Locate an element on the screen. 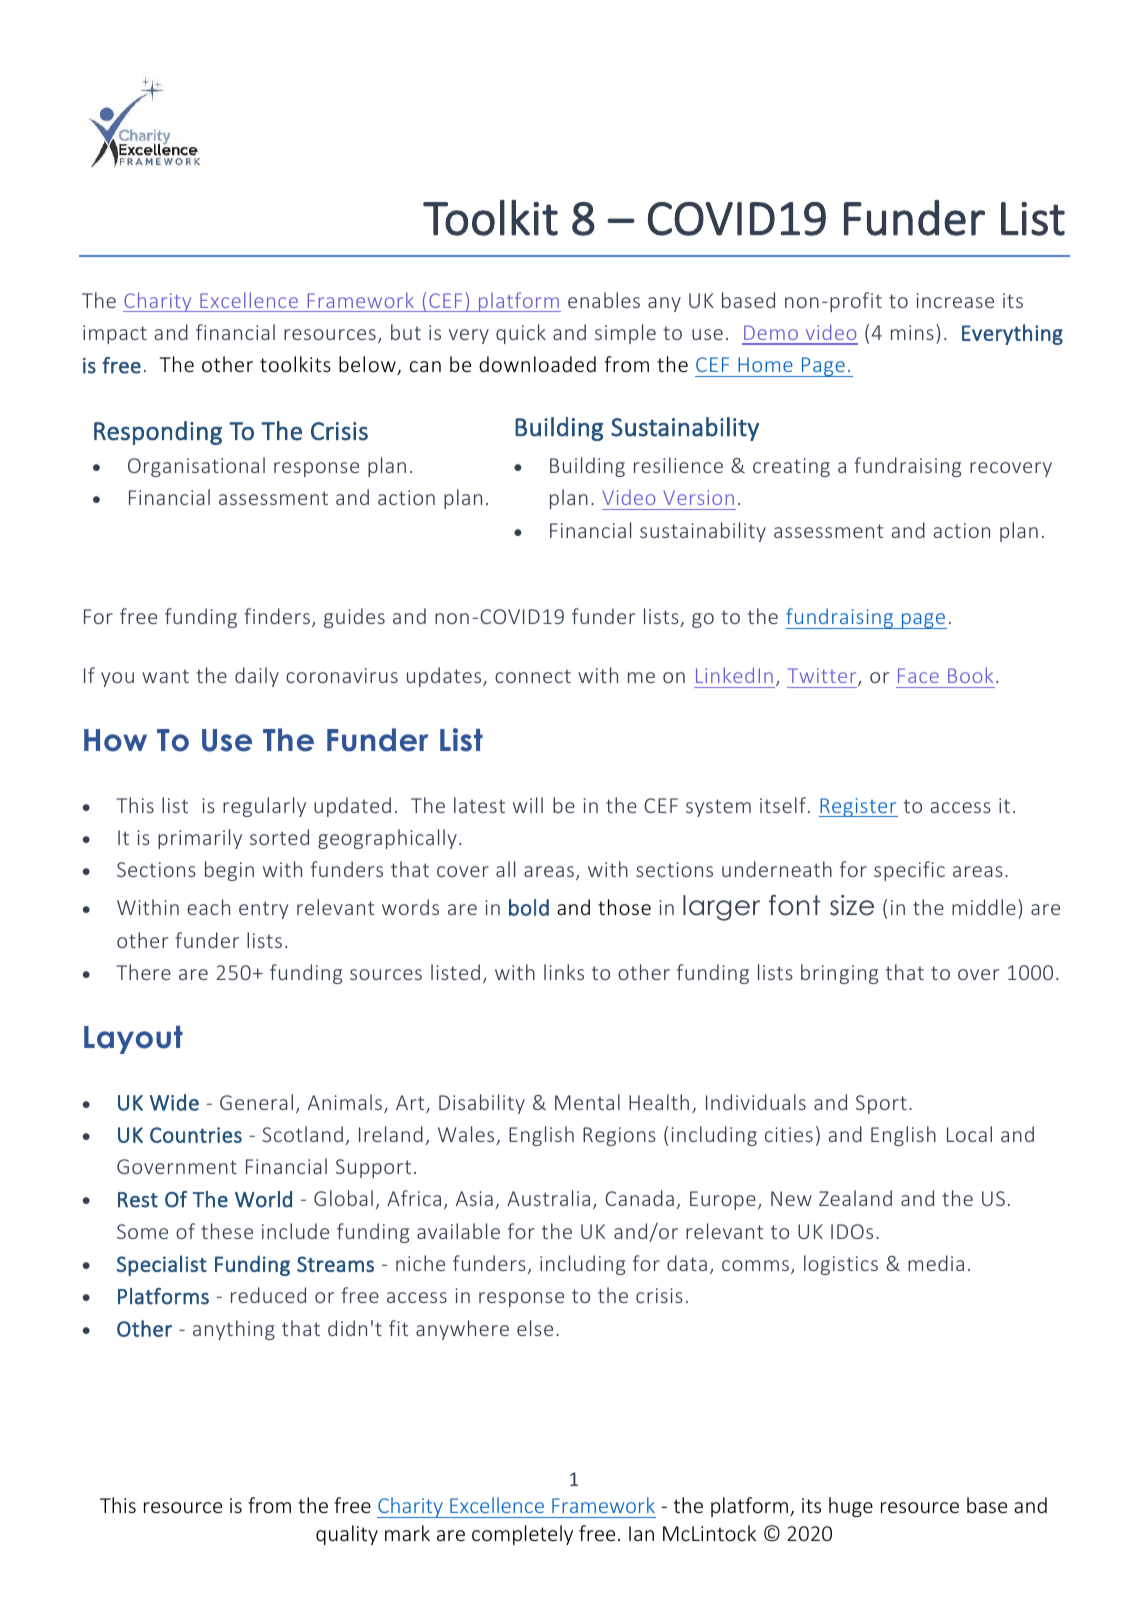 This screenshot has height=1616, width=1143. Mental is located at coordinates (587, 1102).
